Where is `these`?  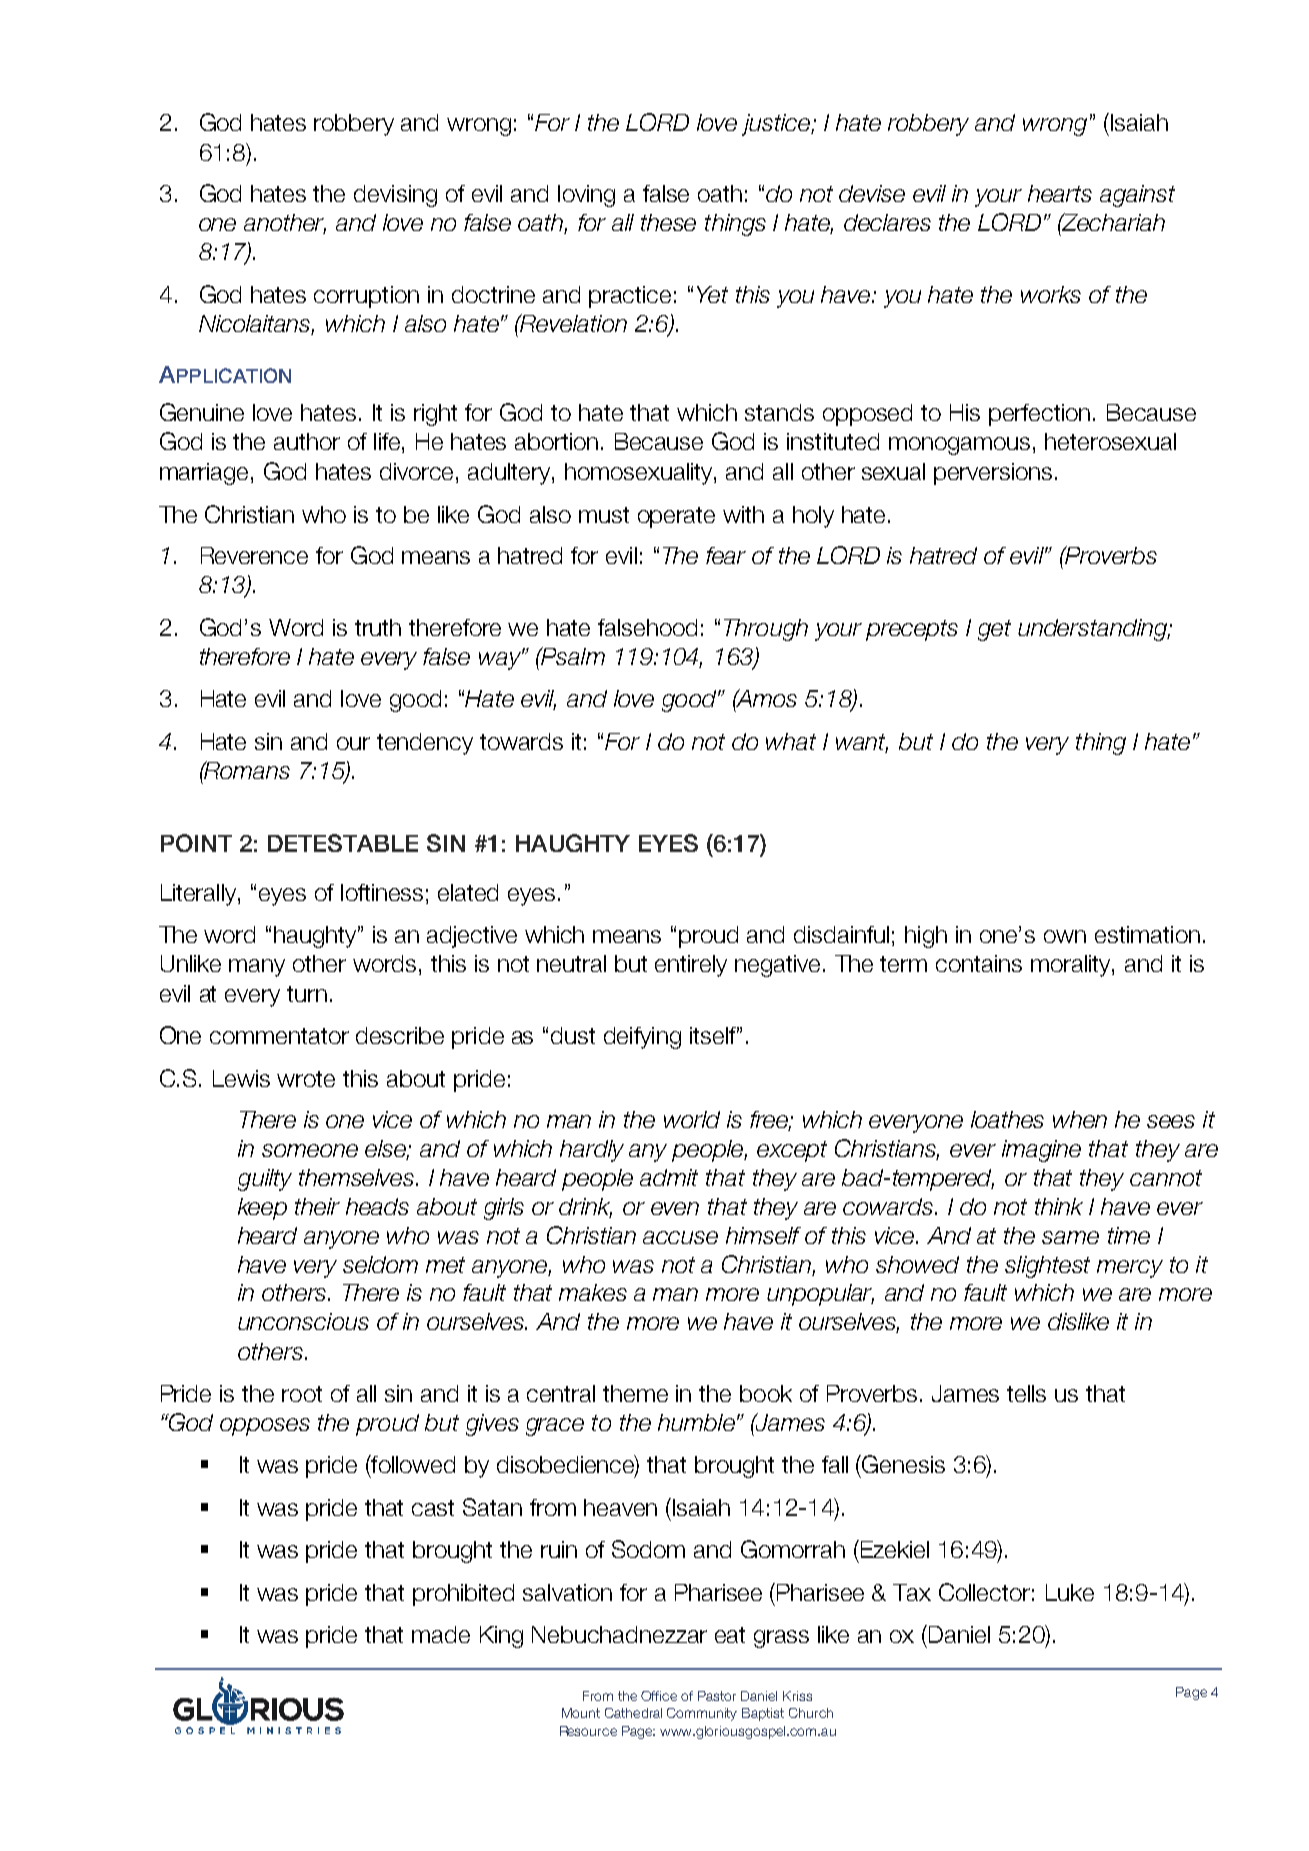
these is located at coordinates (668, 222).
